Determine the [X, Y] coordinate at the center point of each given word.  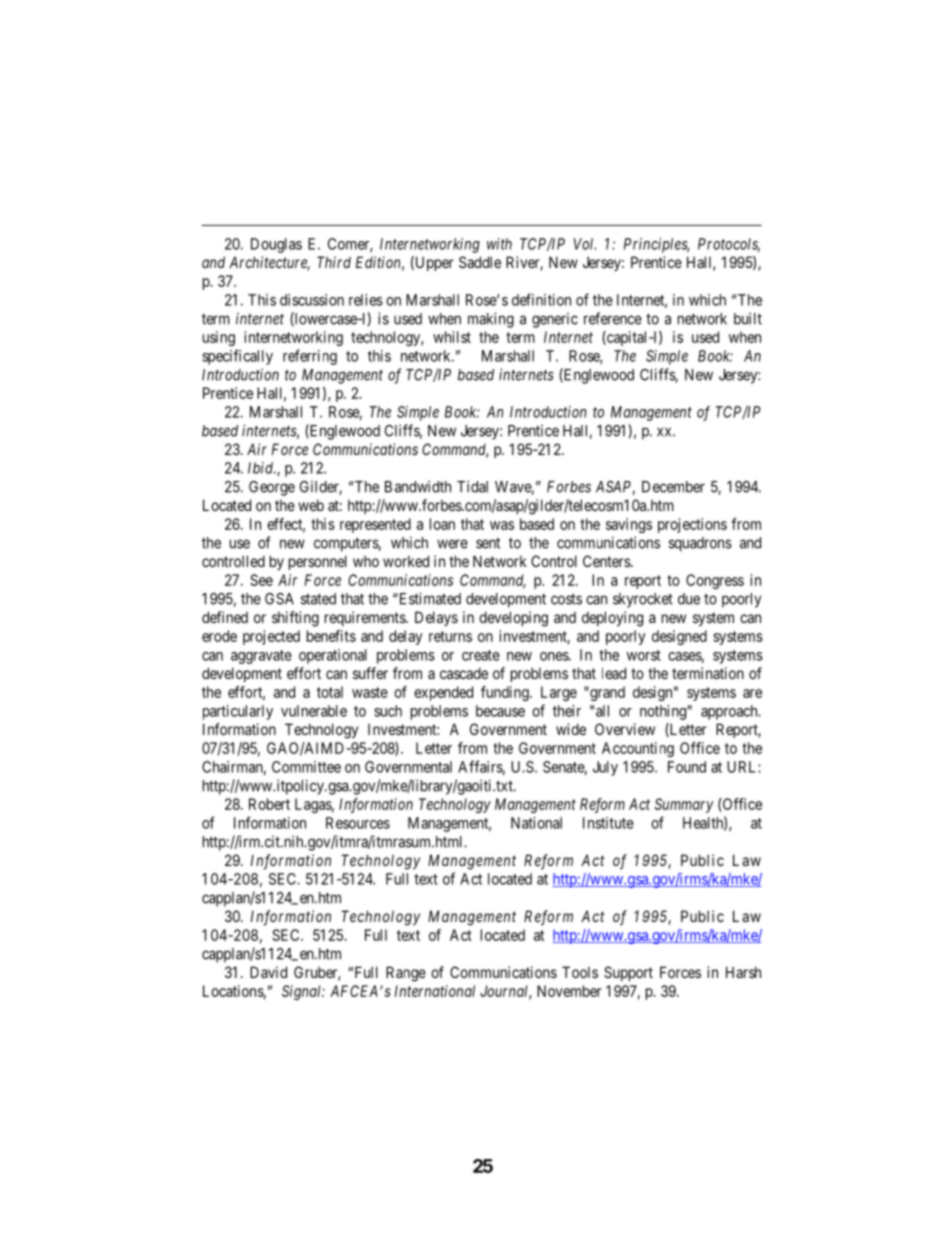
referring [310, 357]
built [748, 318]
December [673, 487]
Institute [608, 823]
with [499, 244]
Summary [684, 805]
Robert [269, 804]
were [452, 544]
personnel [318, 562]
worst [644, 655]
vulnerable [314, 711]
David [268, 972]
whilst [452, 337]
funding [506, 693]
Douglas [276, 245]
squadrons [700, 544]
